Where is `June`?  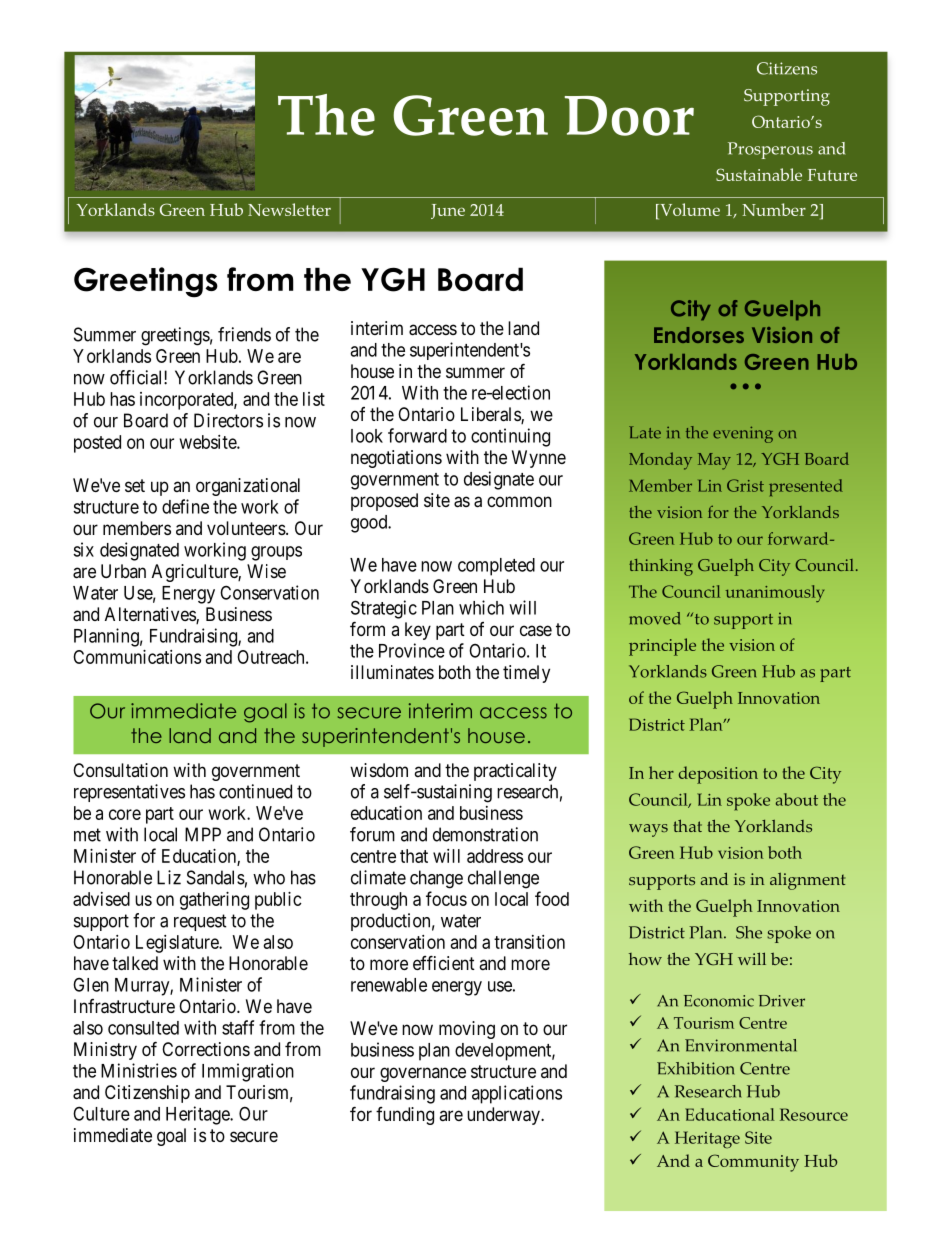
June is located at coordinates (448, 211).
